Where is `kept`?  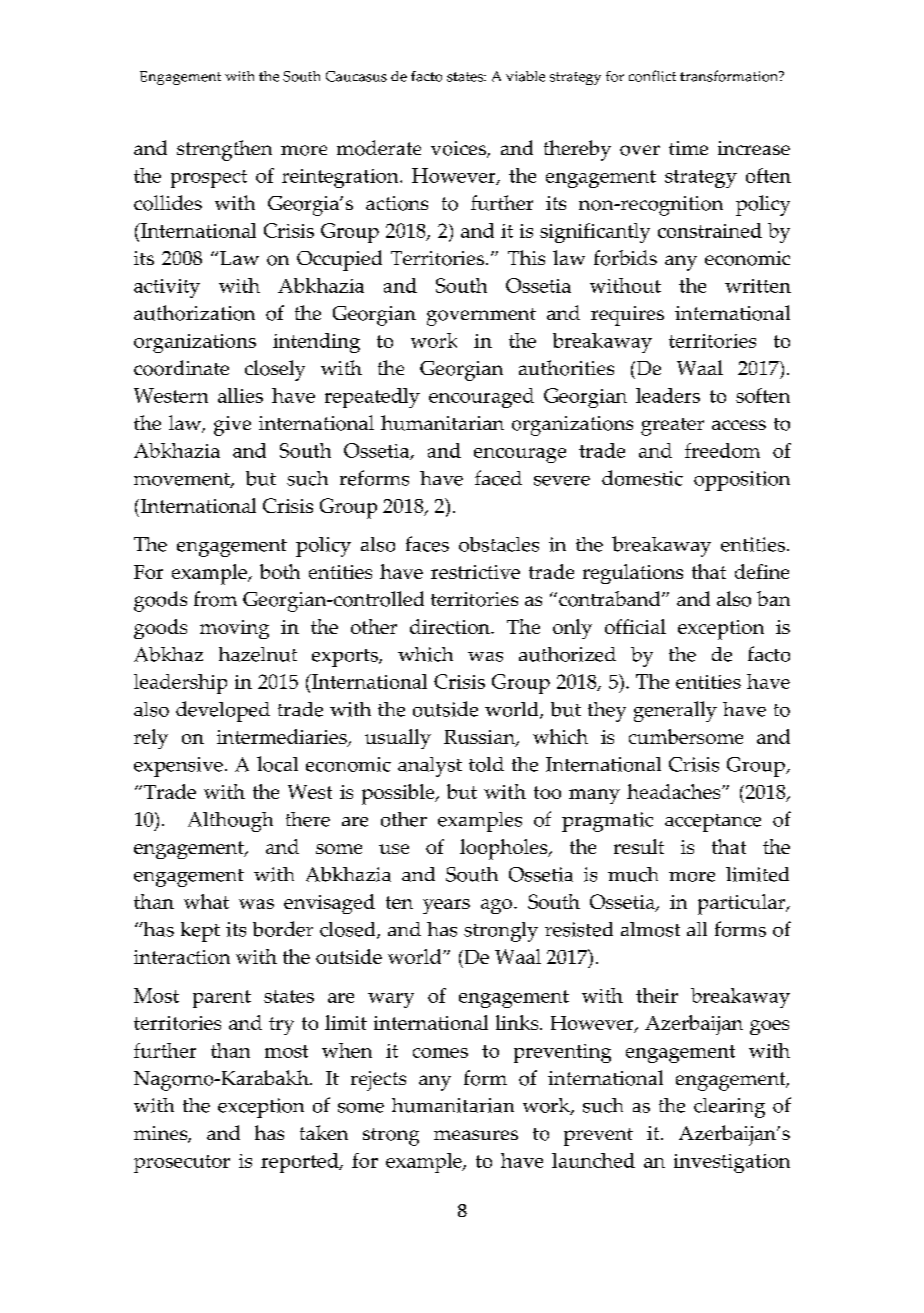
kept is located at coordinates (200, 932).
